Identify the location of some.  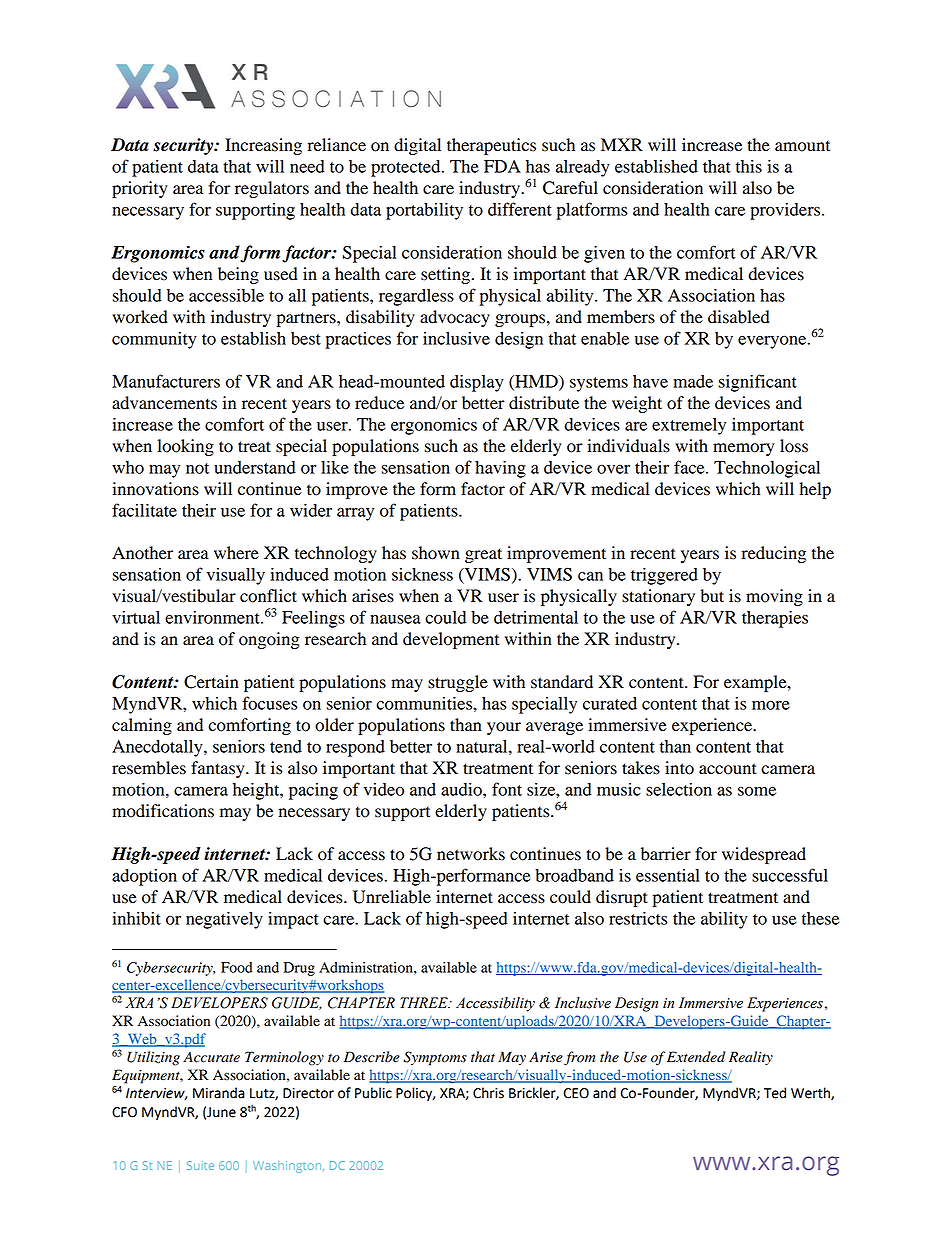
(757, 791).
